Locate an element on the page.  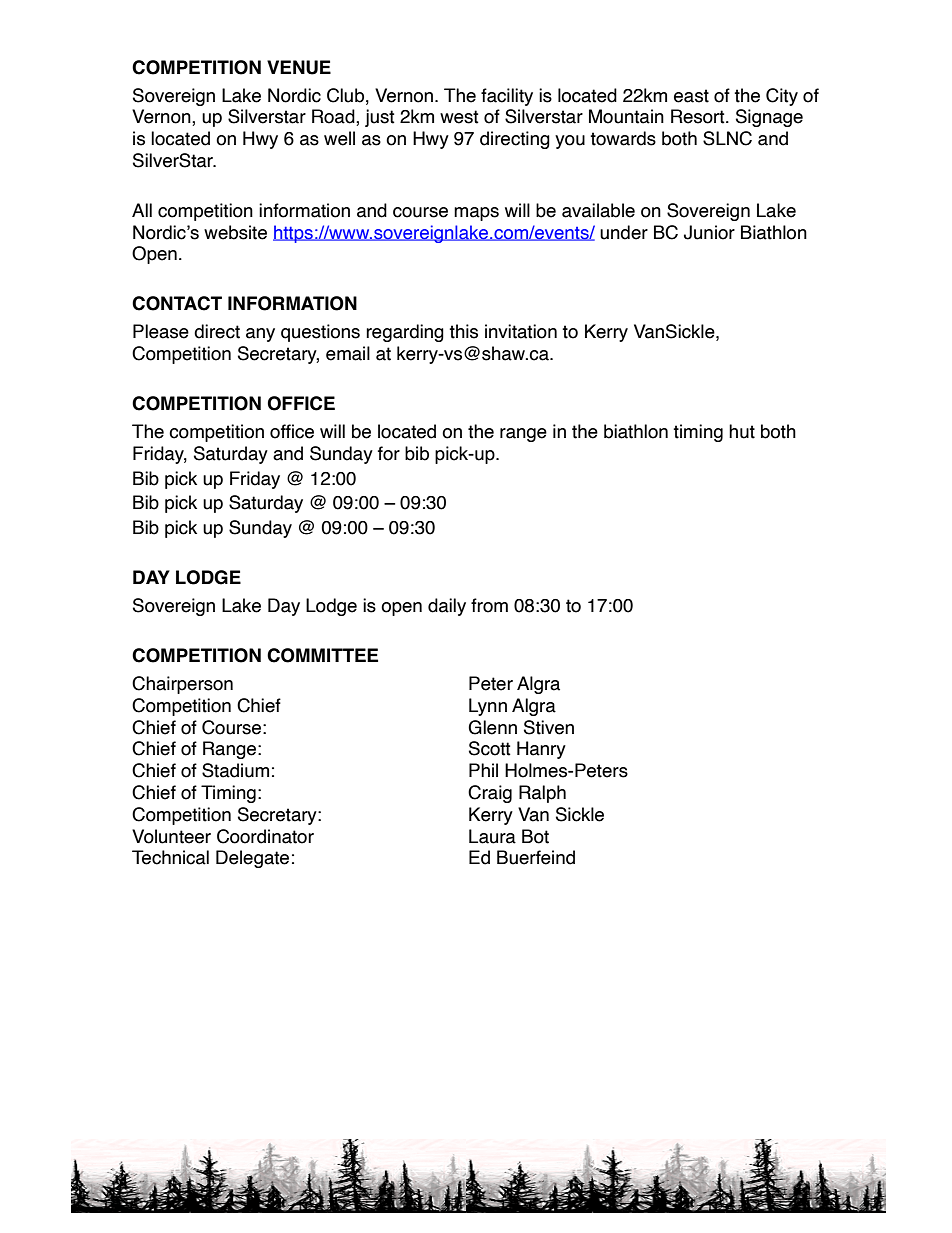
from is located at coordinates (489, 605).
